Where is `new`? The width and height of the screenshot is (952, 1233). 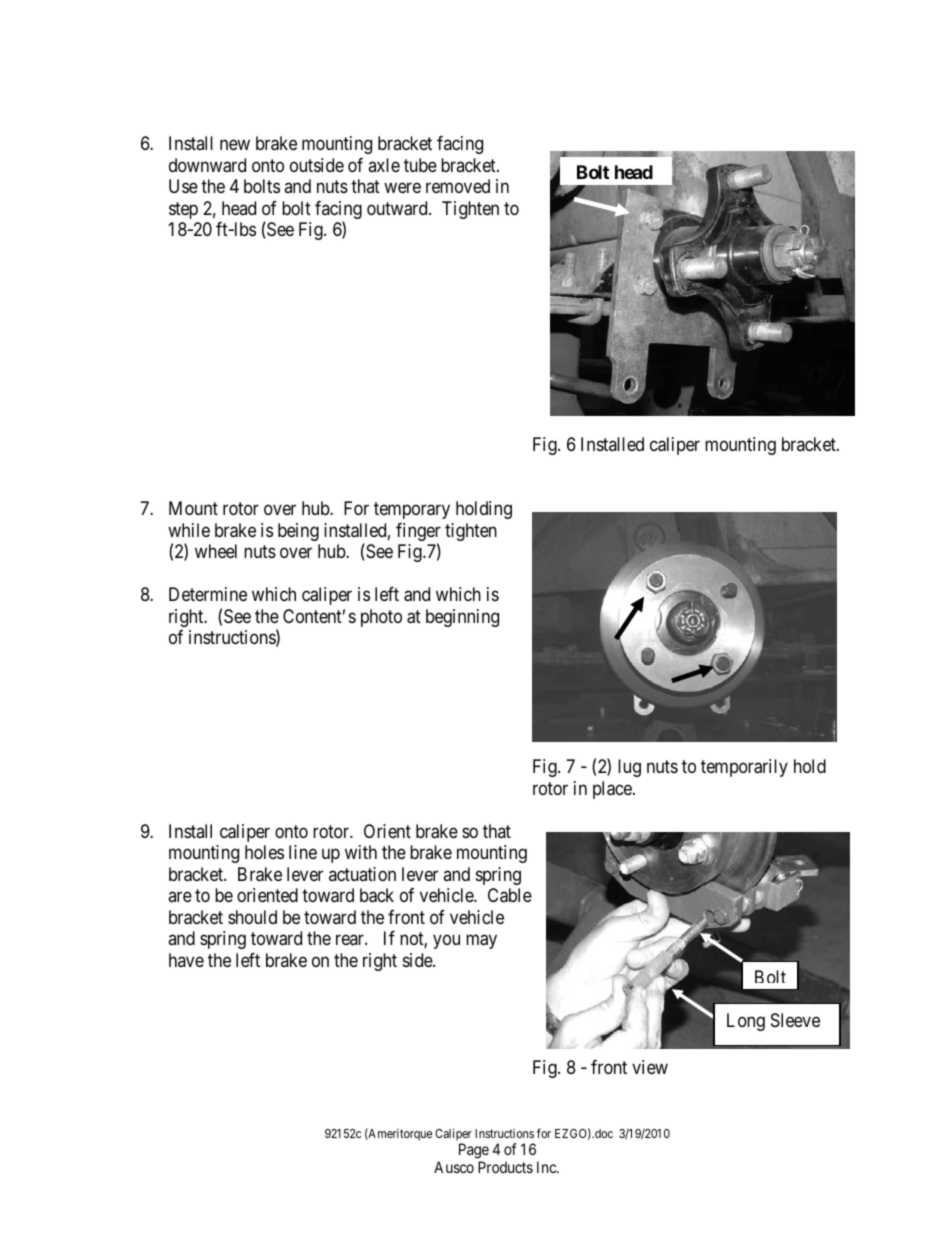
new is located at coordinates (235, 145).
